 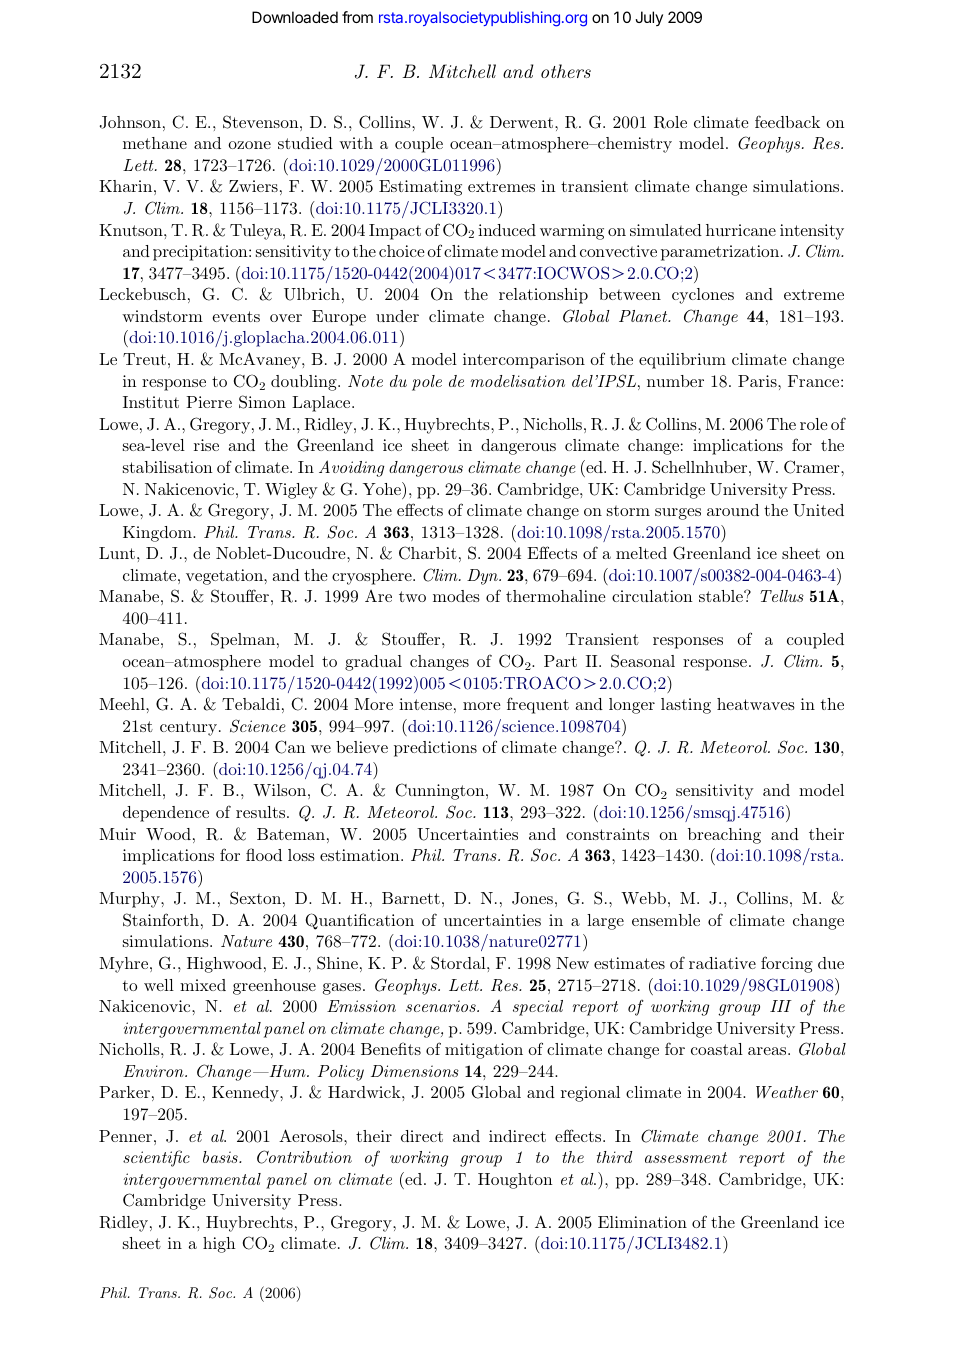 I want to click on stable, so click(x=722, y=596).
